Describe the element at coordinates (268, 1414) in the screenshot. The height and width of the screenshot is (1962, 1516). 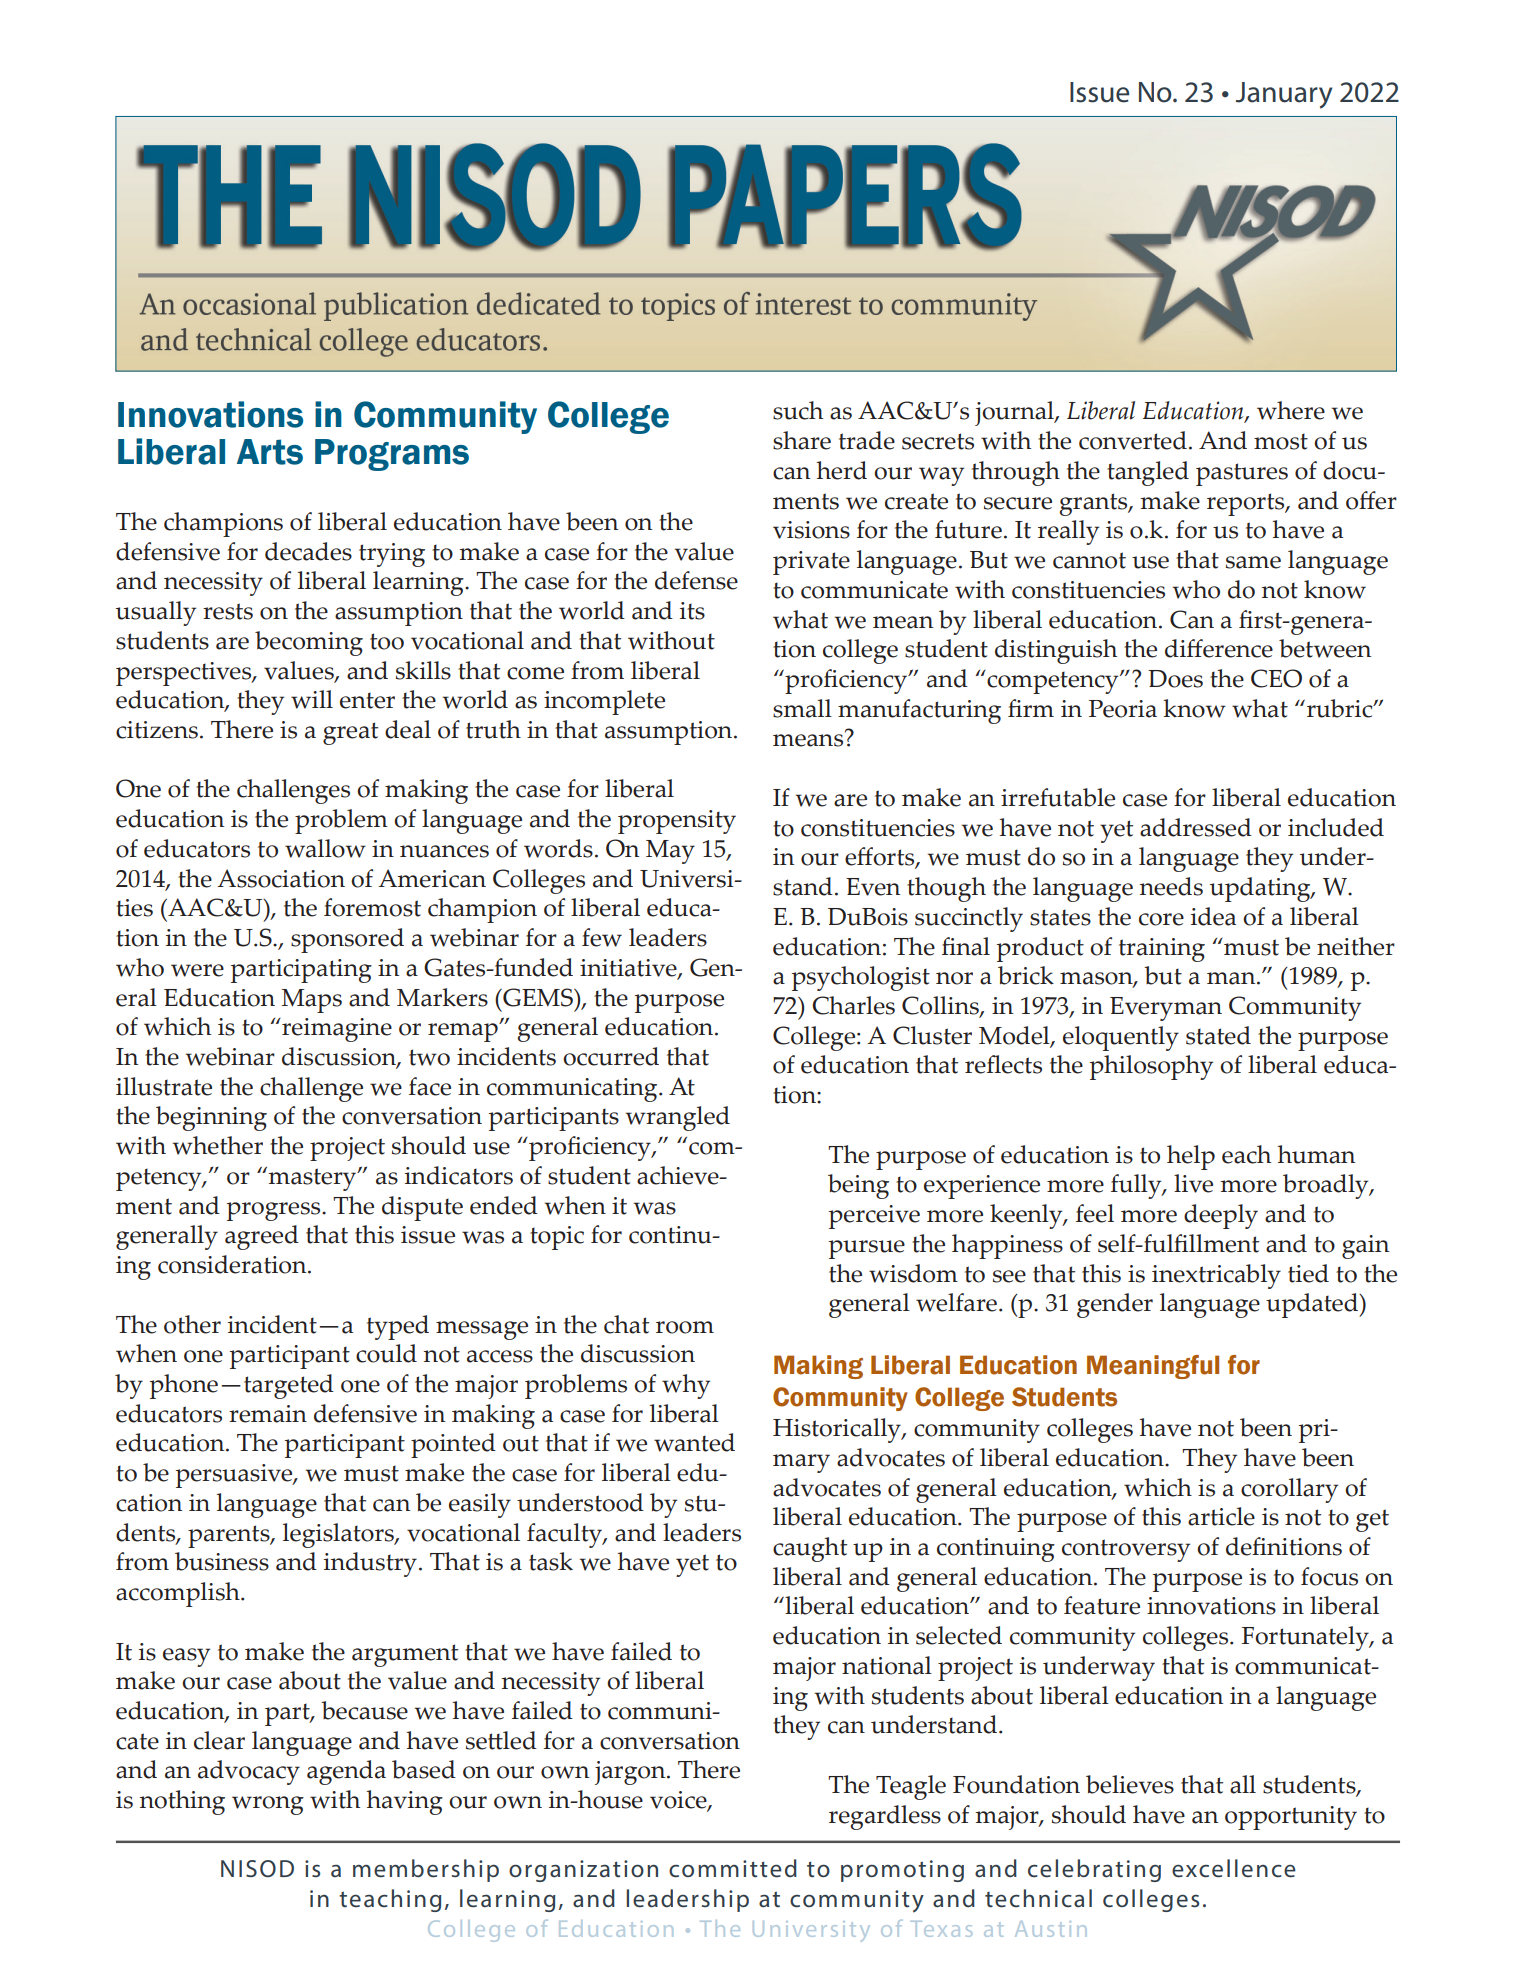
I see `remain` at that location.
